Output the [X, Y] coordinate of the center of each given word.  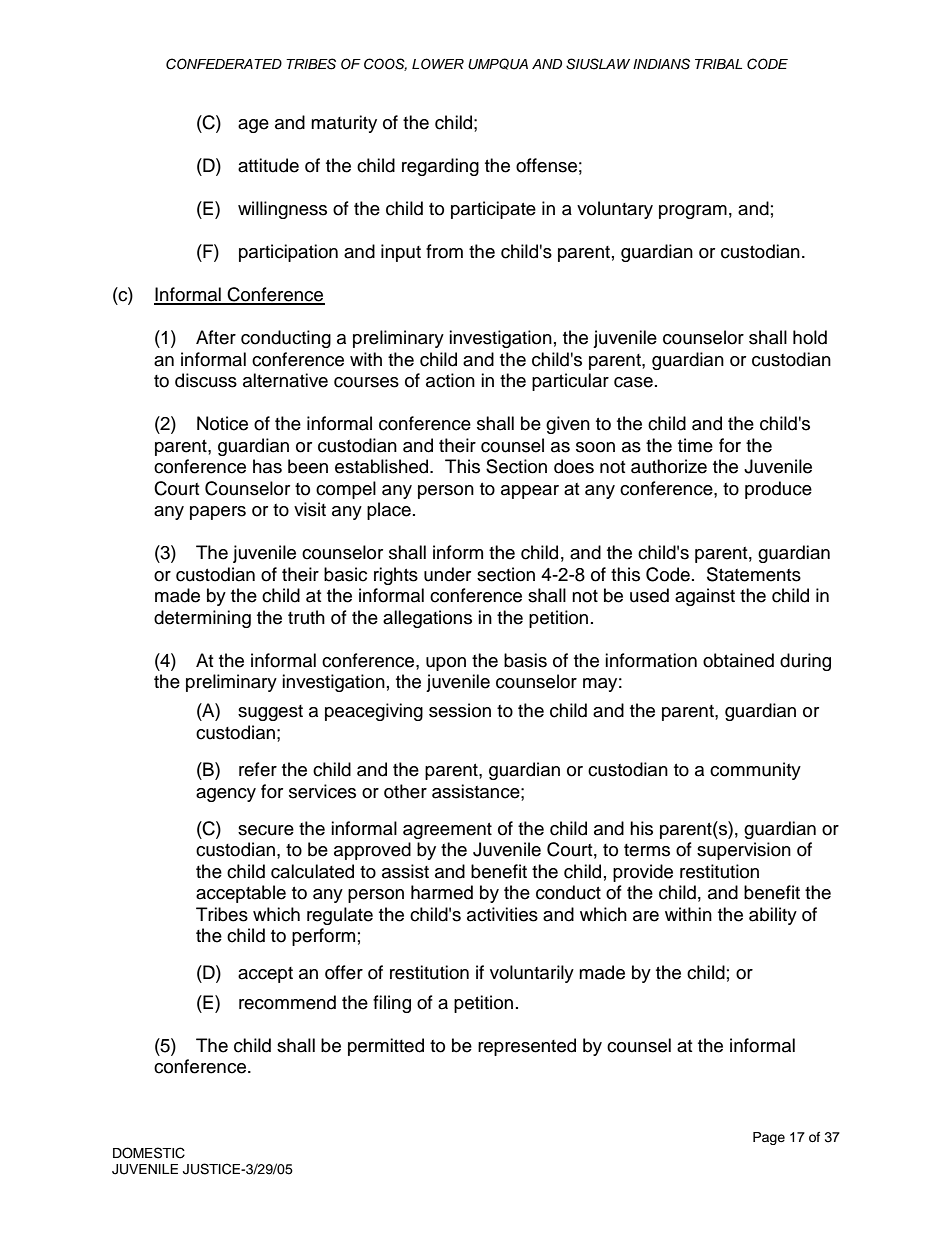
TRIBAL [718, 64]
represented [527, 1047]
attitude [268, 165]
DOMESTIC [149, 1153]
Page [769, 1138]
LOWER [438, 64]
